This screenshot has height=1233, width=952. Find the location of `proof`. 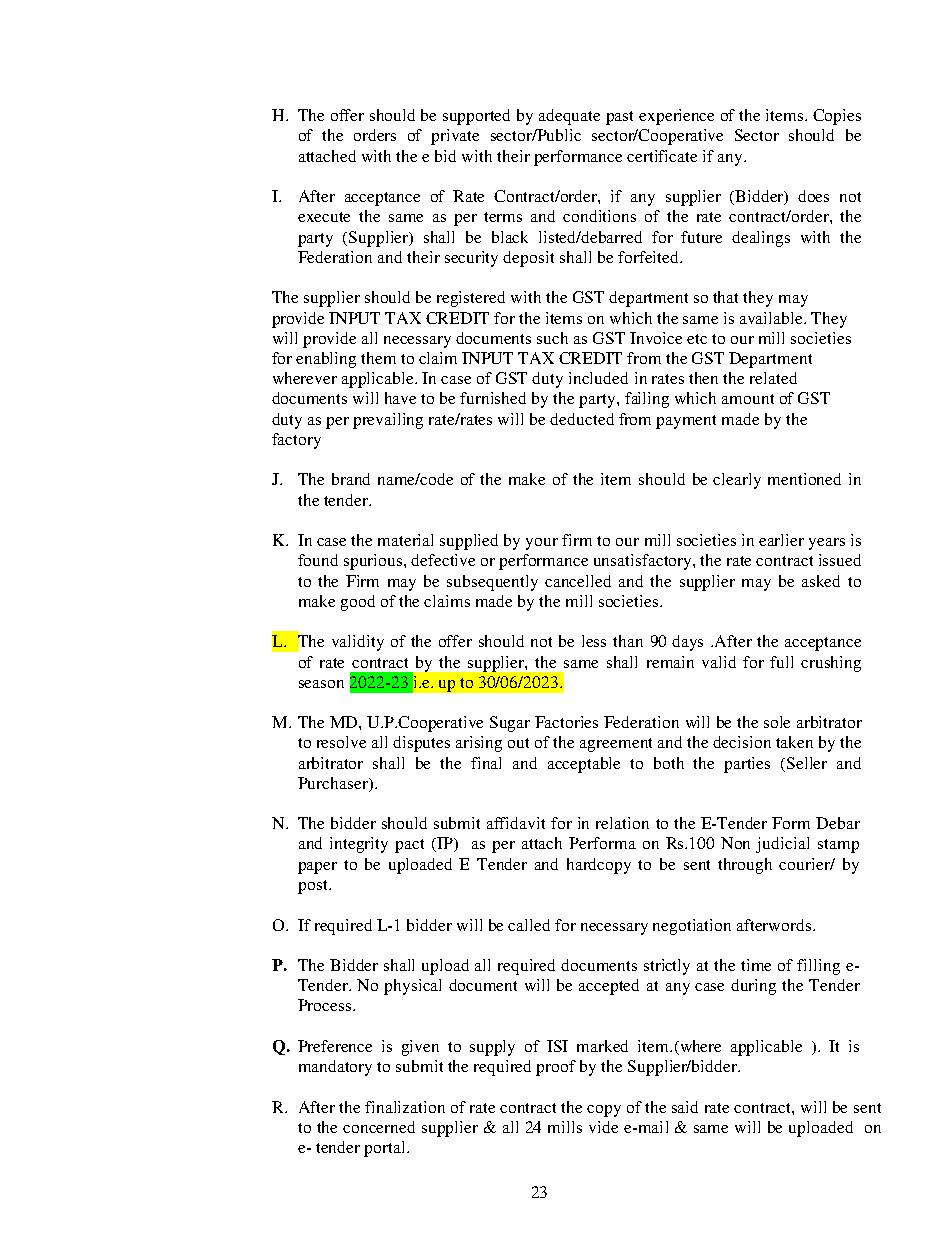

proof is located at coordinates (556, 1068).
